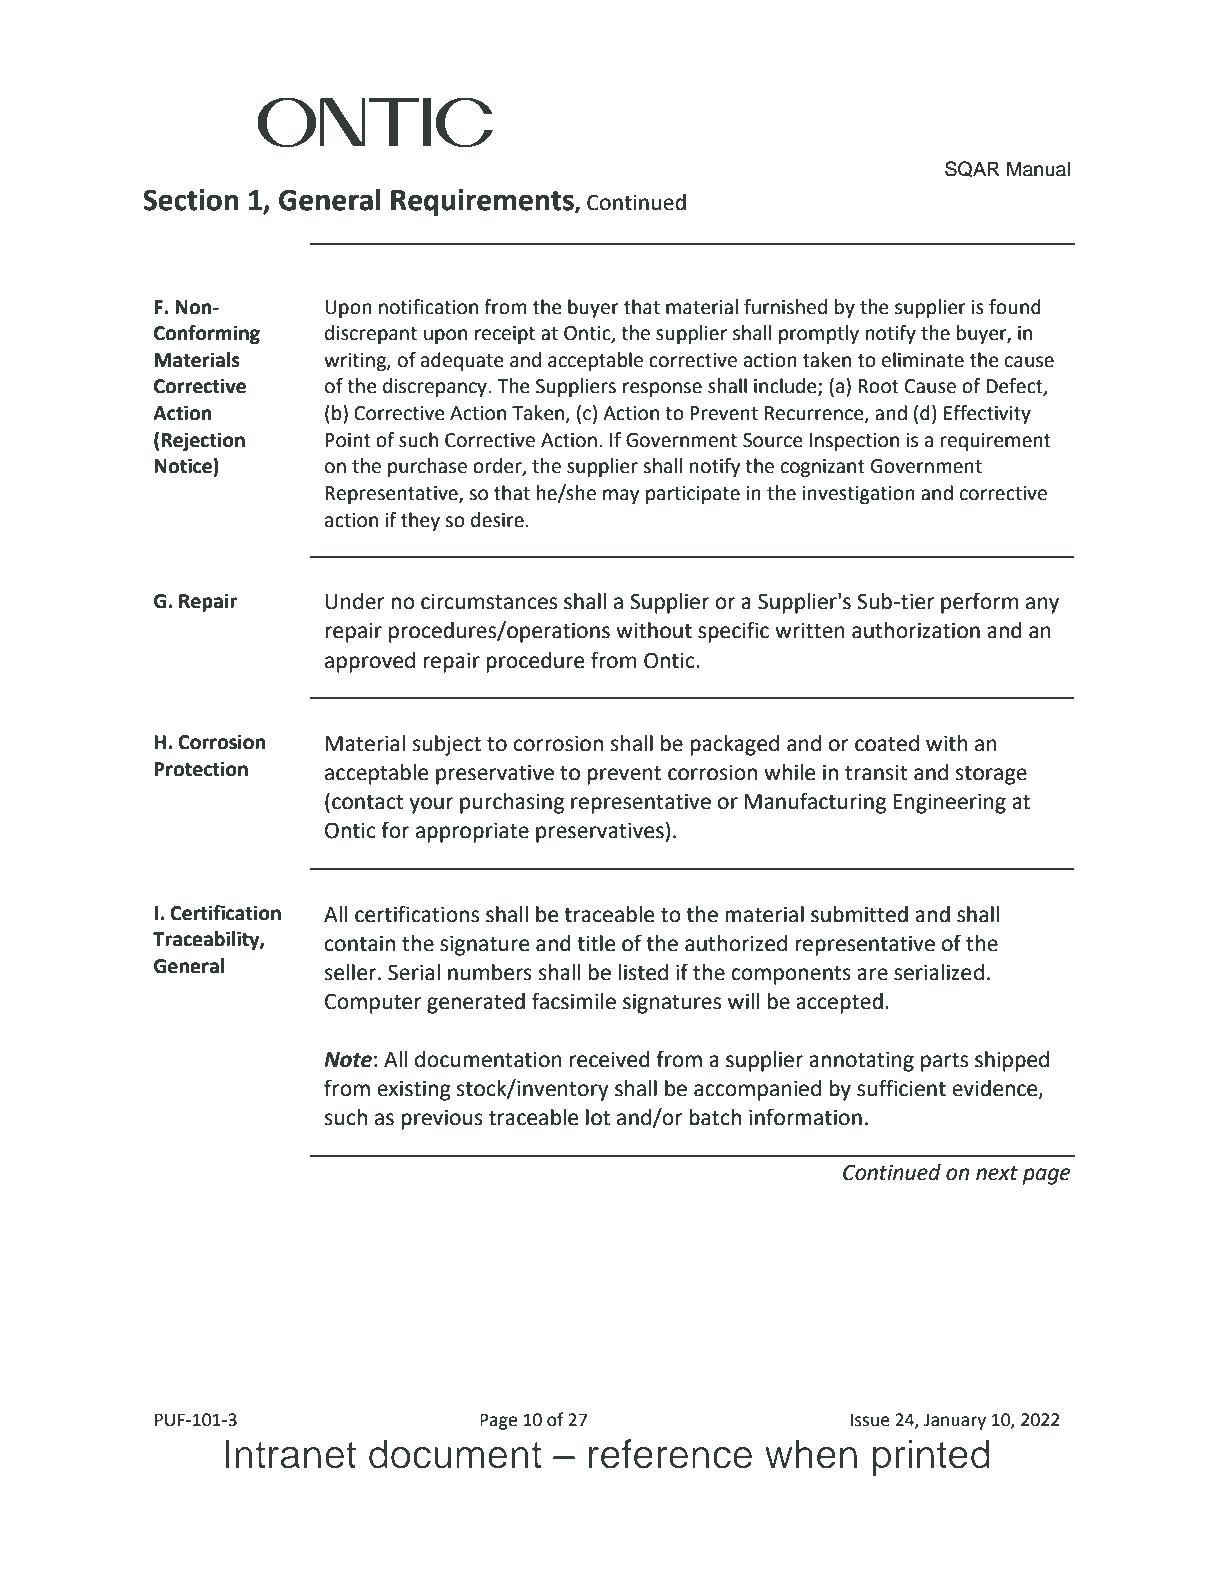 Image resolution: width=1214 pixels, height=1571 pixels. I want to click on Manual, so click(1038, 169).
